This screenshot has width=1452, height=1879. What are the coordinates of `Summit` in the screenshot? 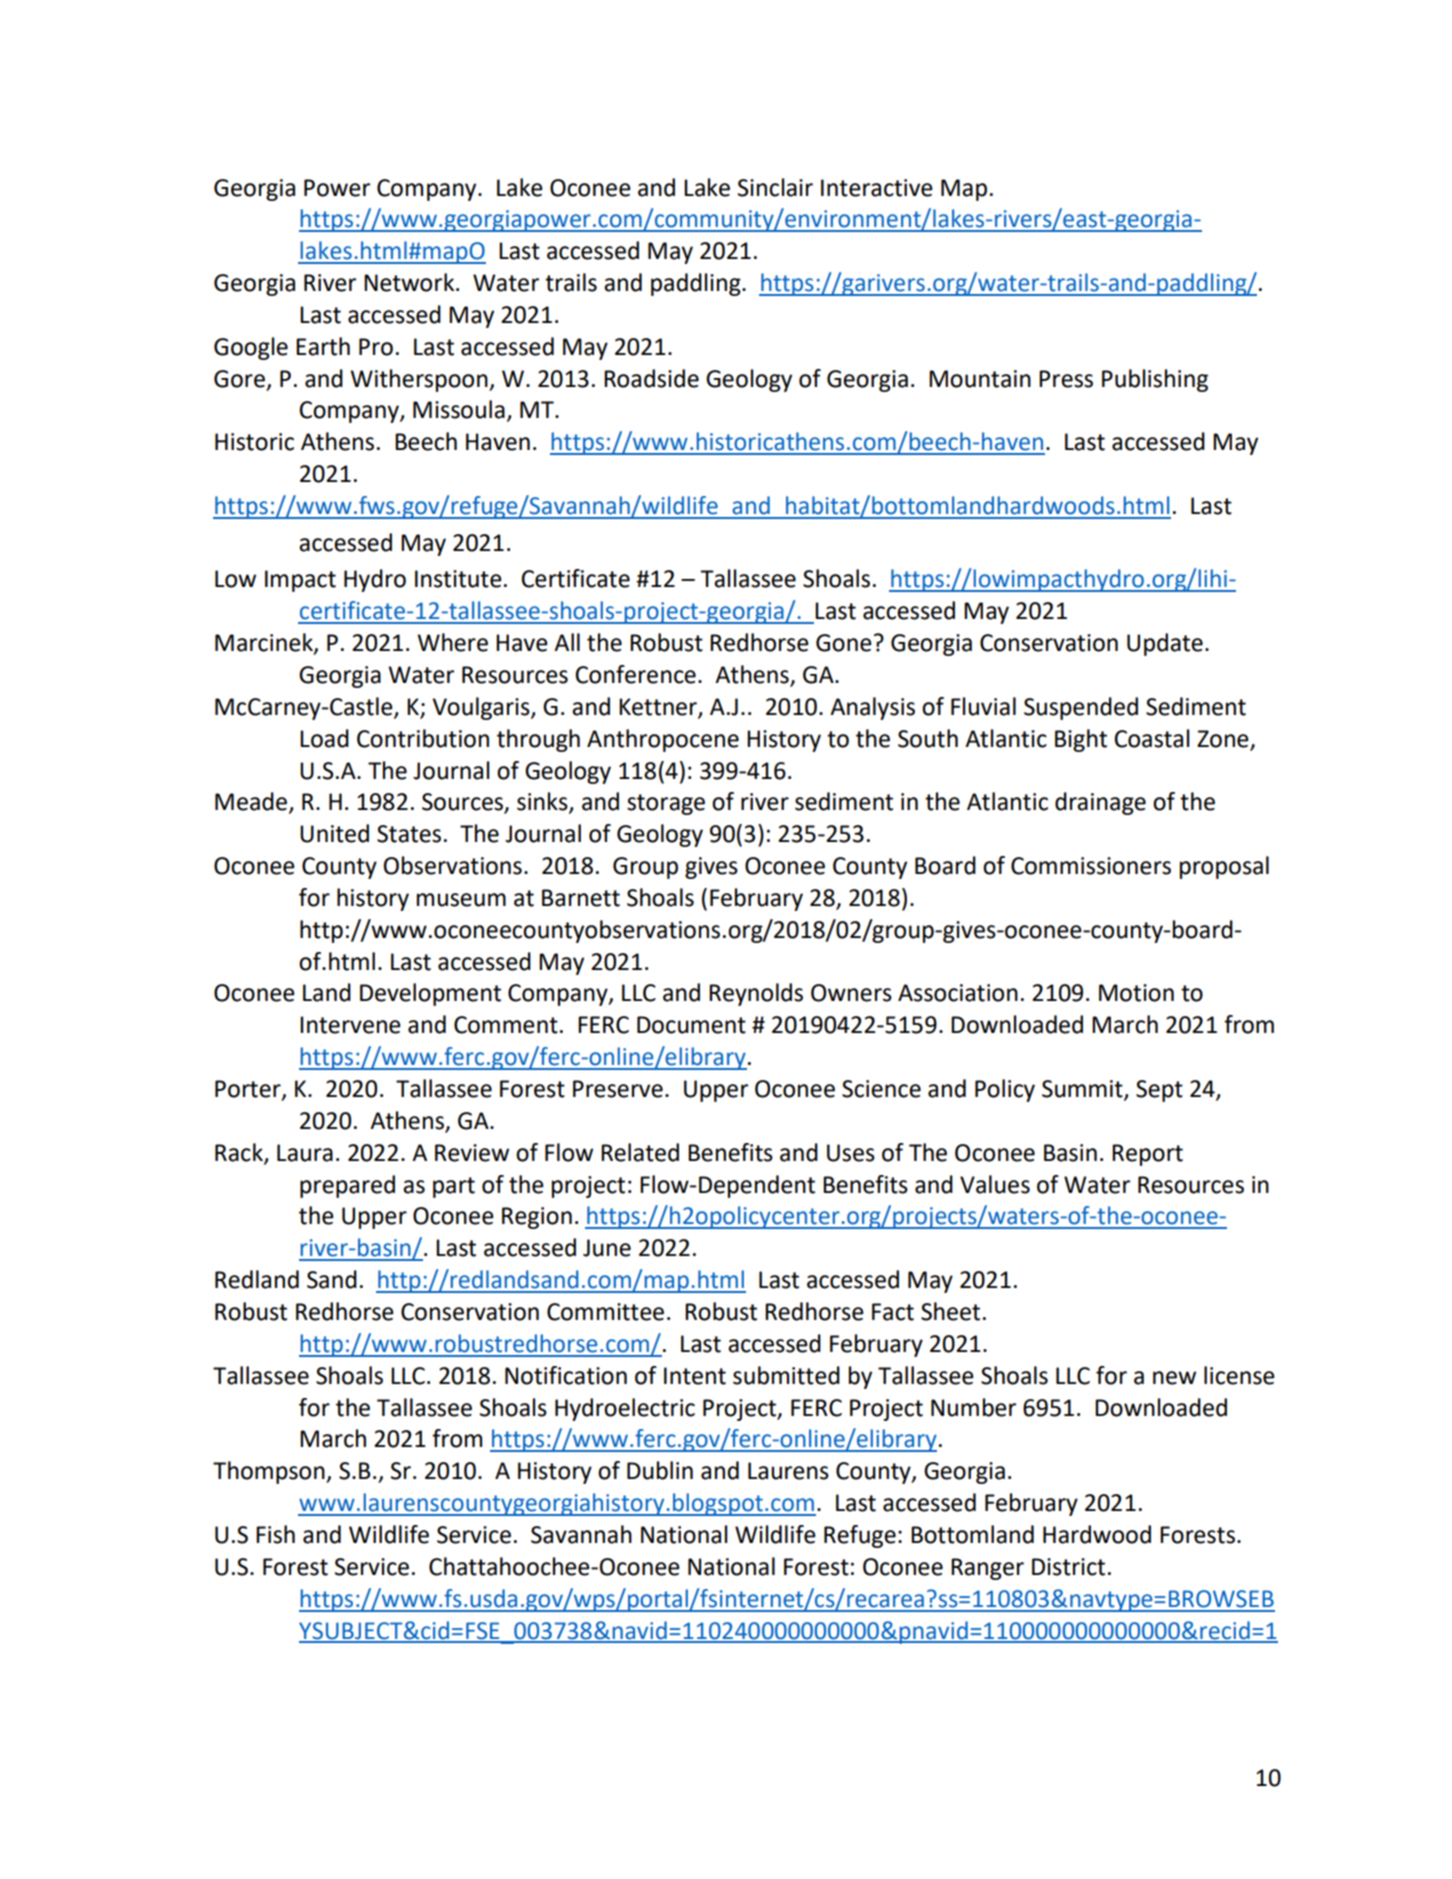 It's located at (1083, 1090).
